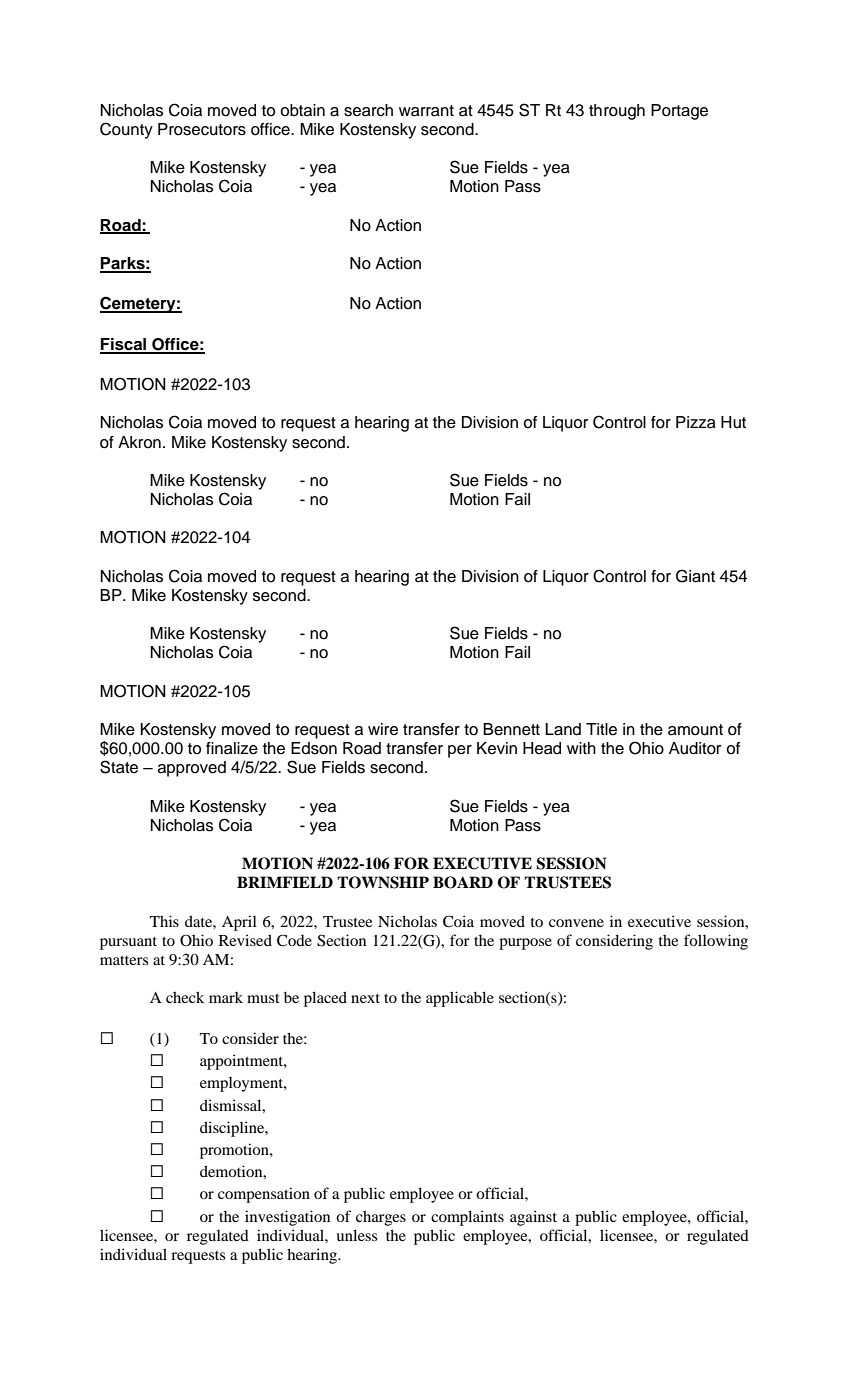 The width and height of the screenshot is (849, 1400). I want to click on complaints, so click(467, 1218).
